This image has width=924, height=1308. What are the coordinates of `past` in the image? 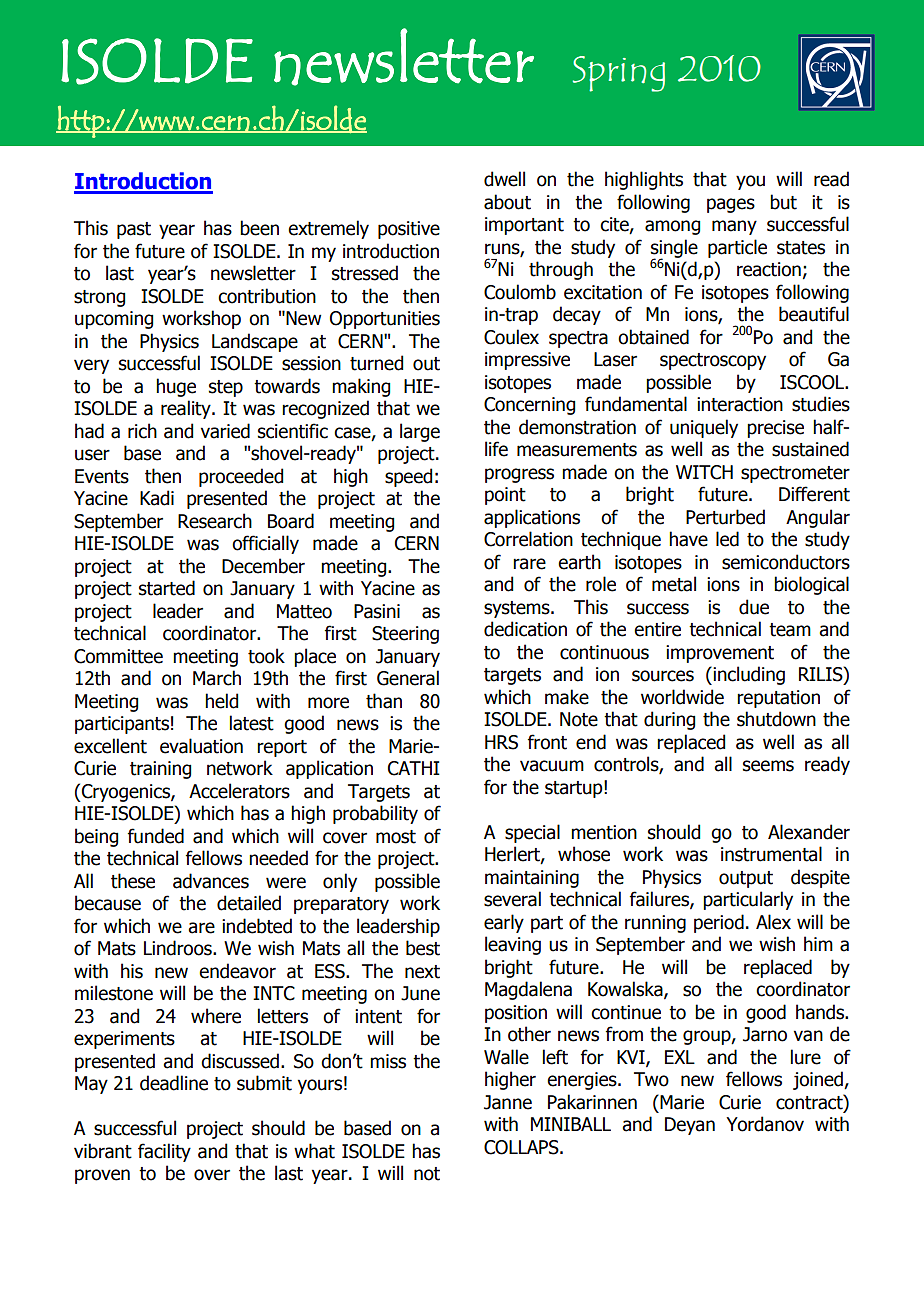 It's located at (134, 230).
